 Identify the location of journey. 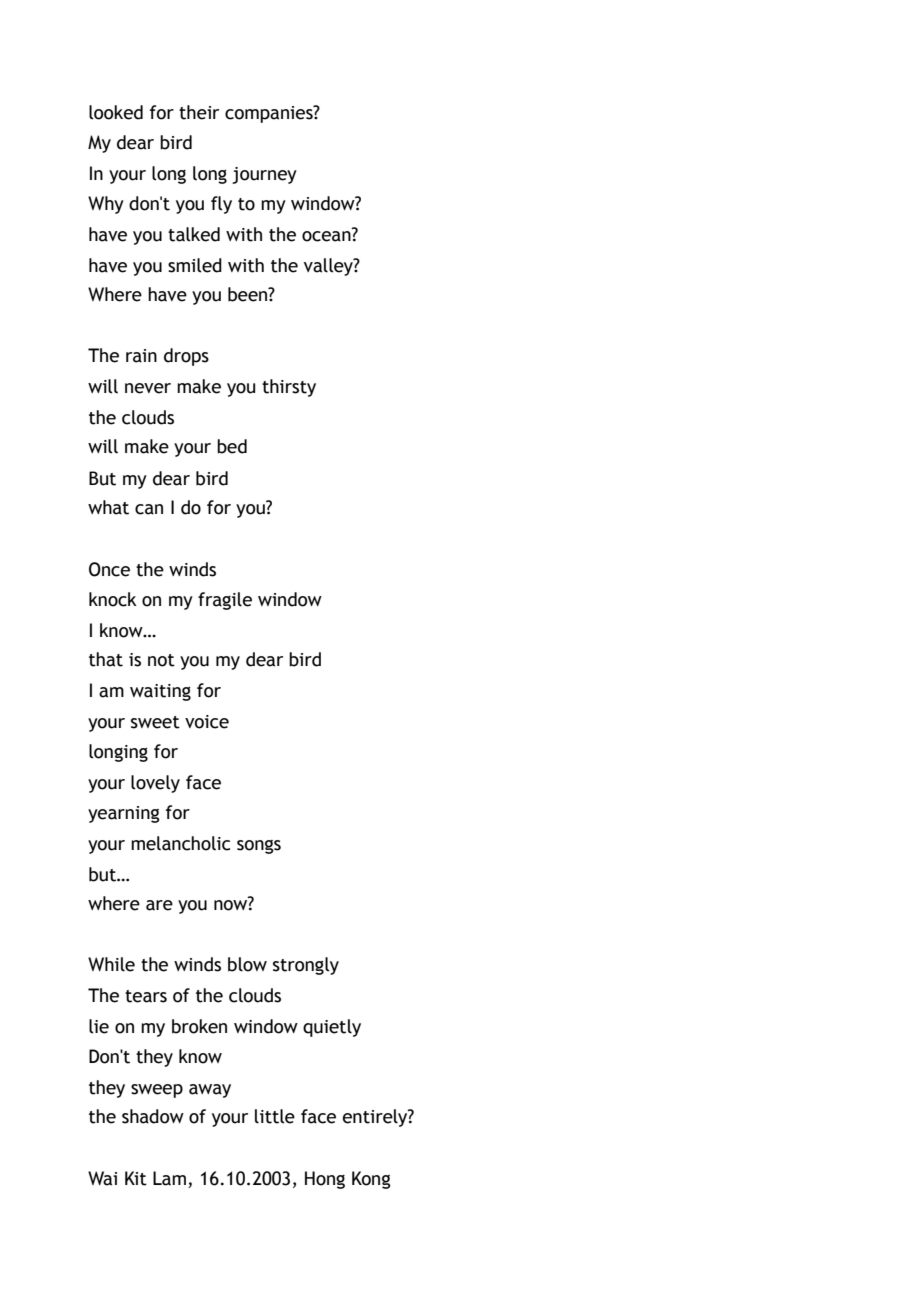
(264, 175).
